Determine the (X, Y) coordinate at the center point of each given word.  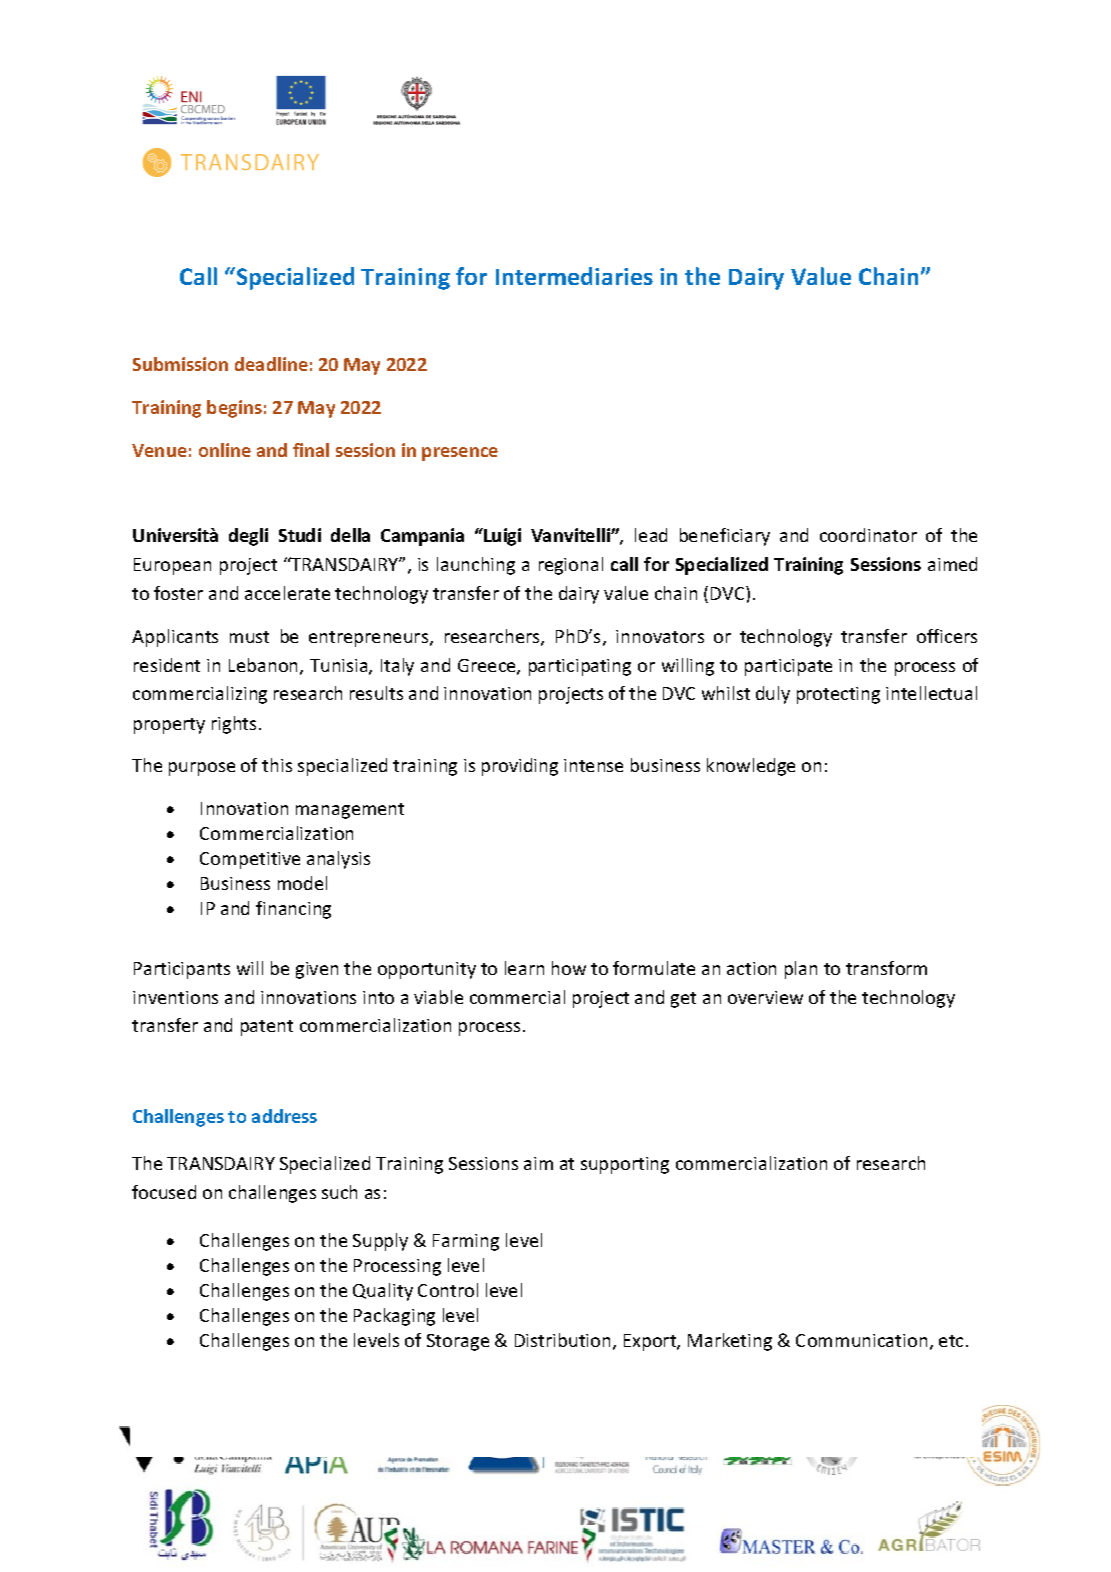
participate (788, 667)
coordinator (868, 535)
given (317, 970)
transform (886, 968)
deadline (271, 364)
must (249, 637)
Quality (383, 1292)
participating (580, 667)
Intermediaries (574, 276)
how (569, 968)
